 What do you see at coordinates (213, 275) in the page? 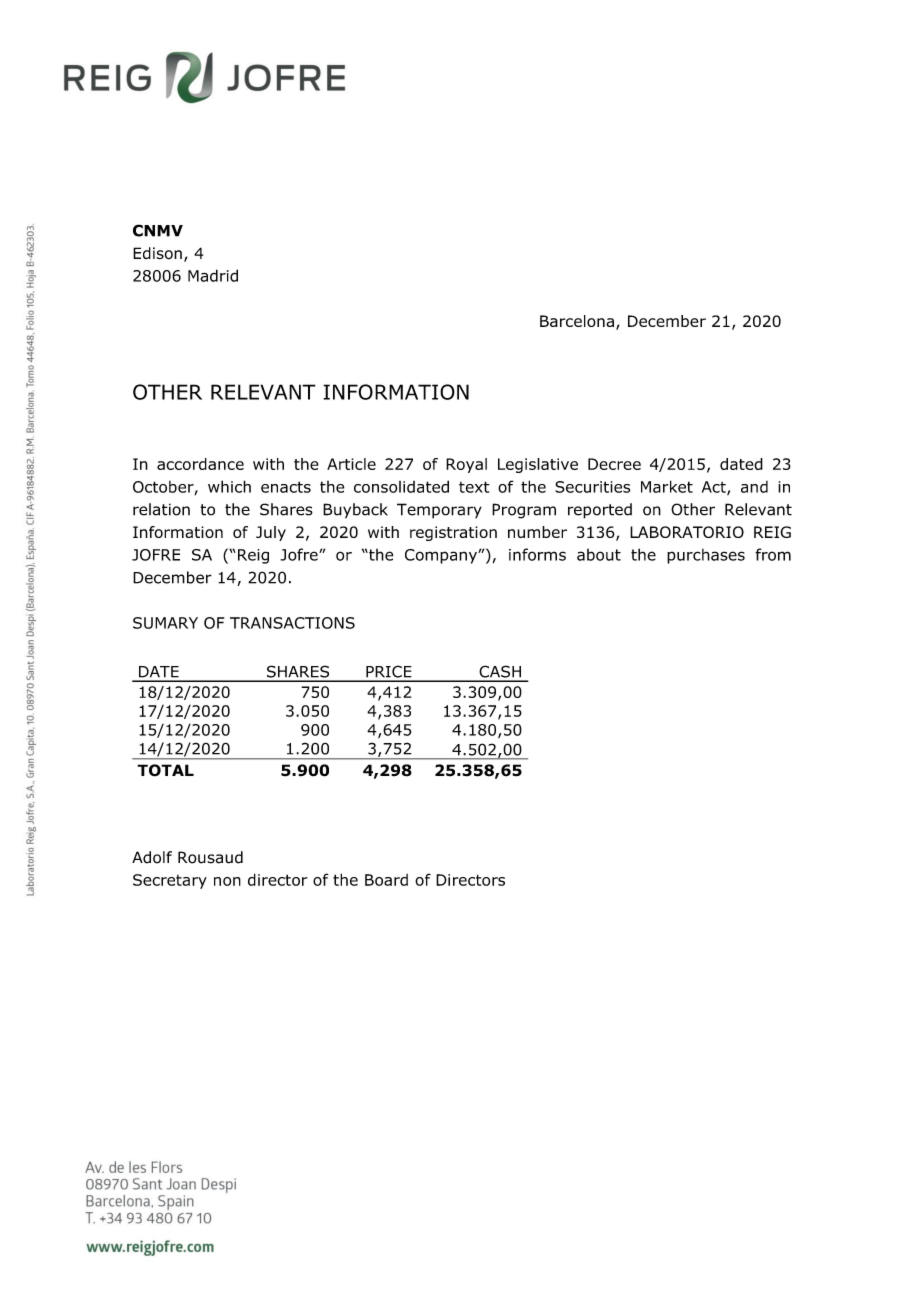
I see `Madrid` at bounding box center [213, 275].
